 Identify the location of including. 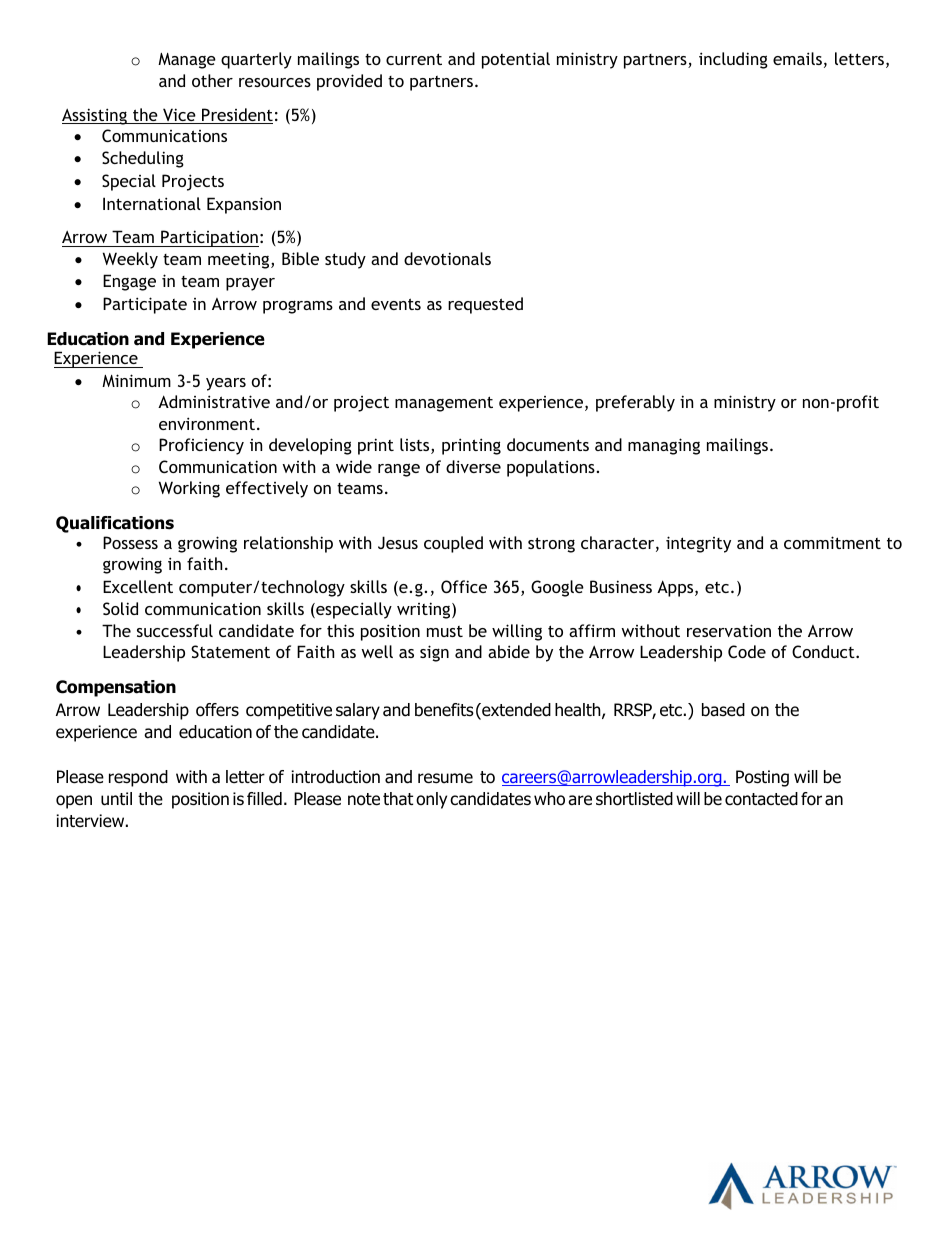
(733, 60).
